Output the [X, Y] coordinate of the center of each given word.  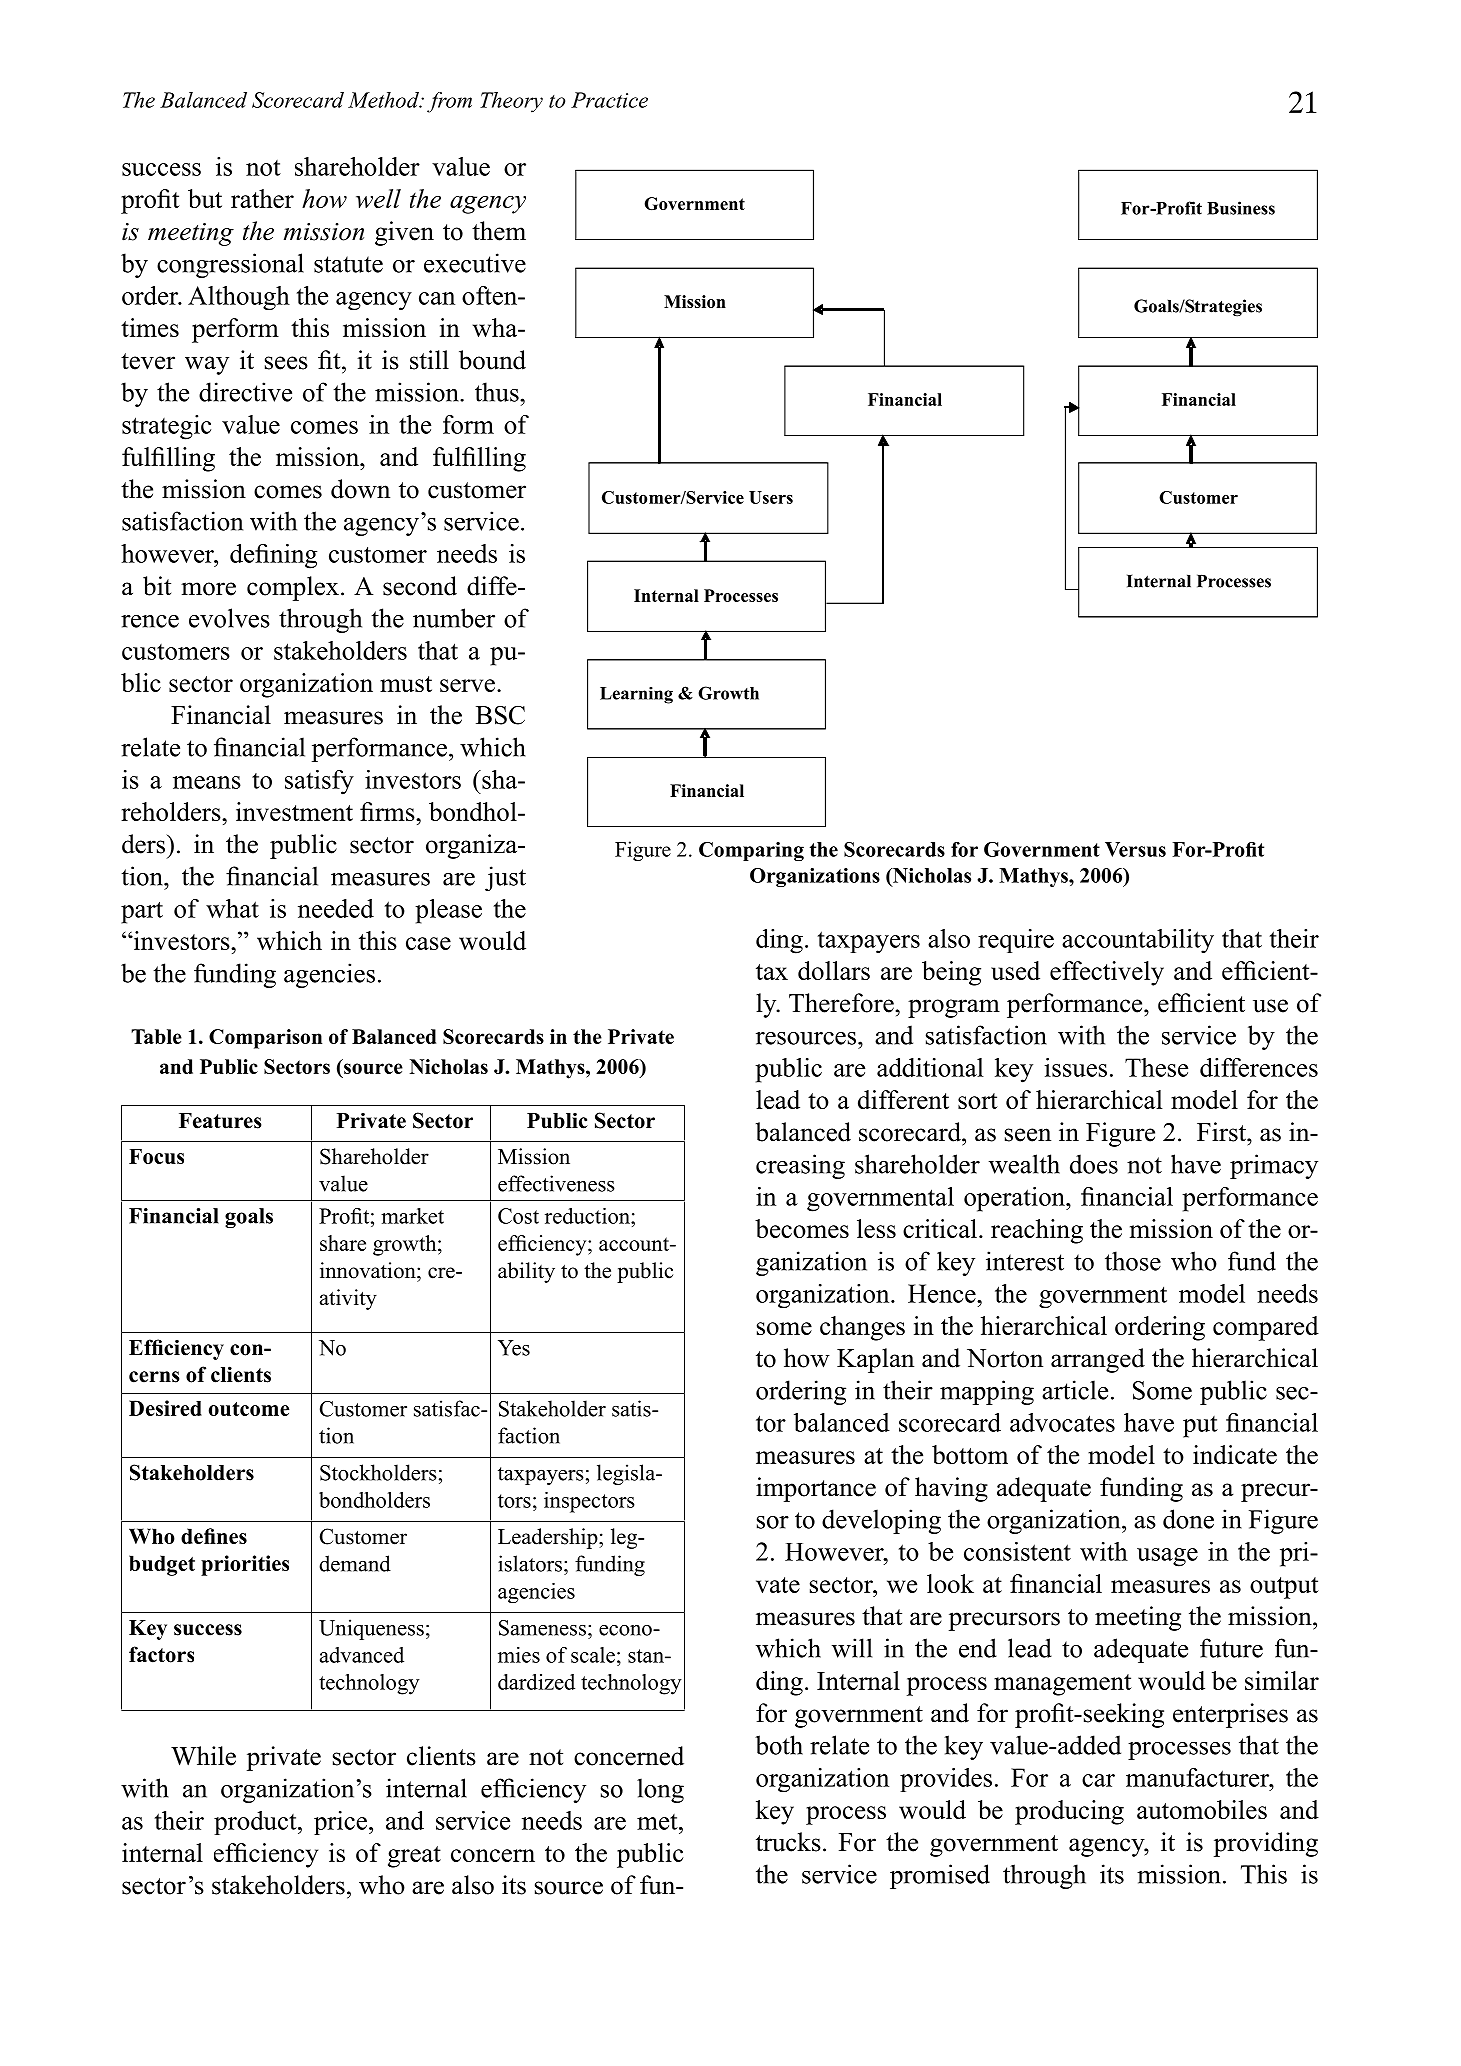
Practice [609, 100]
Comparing [751, 851]
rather [262, 198]
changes [862, 1328]
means [207, 782]
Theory [511, 102]
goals [249, 1218]
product [256, 1823]
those [1133, 1261]
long [660, 1790]
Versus [1135, 849]
